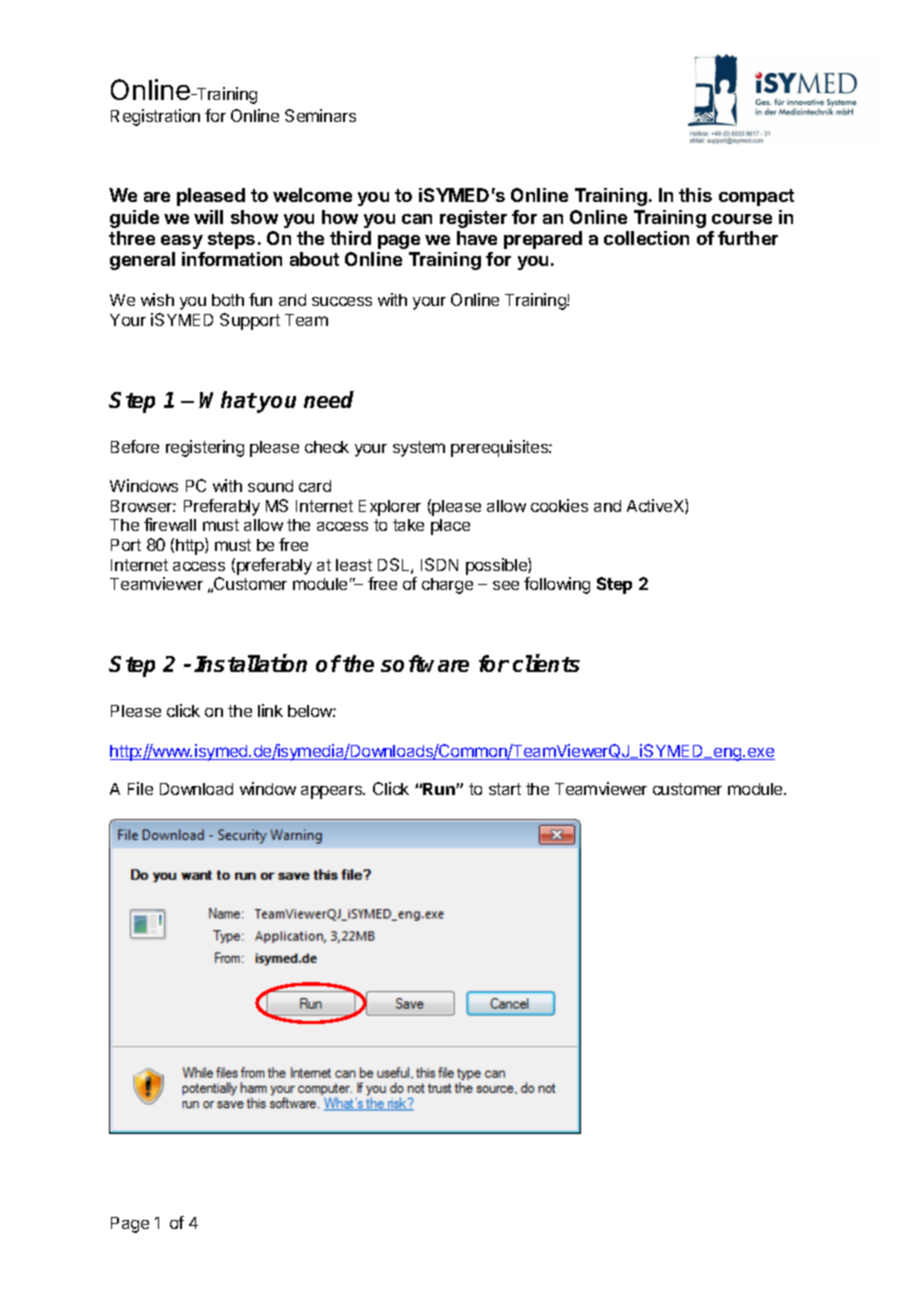 The width and height of the screenshot is (924, 1308). I want to click on this, so click(695, 195).
